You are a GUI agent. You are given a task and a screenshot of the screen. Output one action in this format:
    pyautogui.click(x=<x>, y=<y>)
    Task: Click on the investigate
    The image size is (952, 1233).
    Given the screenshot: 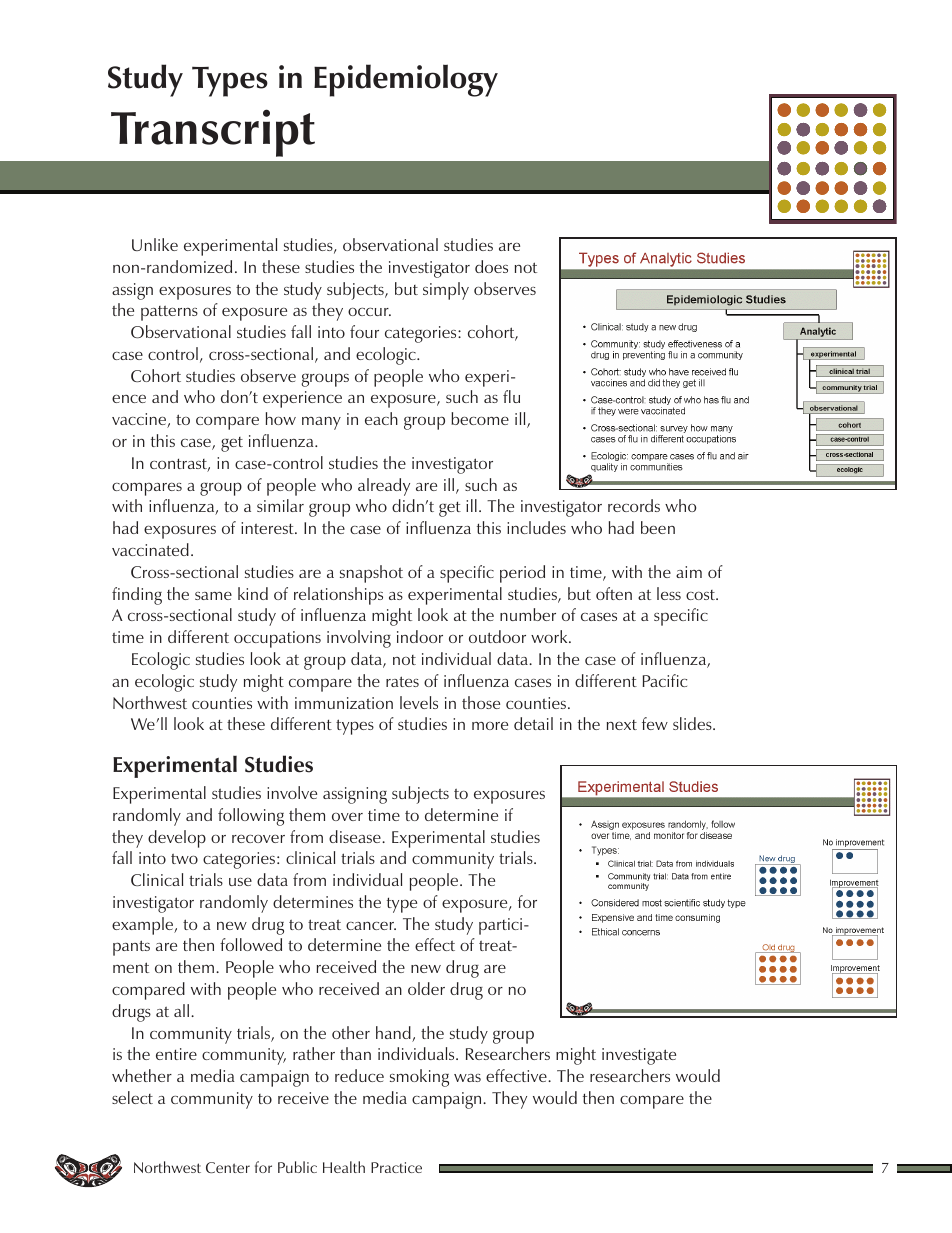 What is the action you would take?
    pyautogui.click(x=639, y=1056)
